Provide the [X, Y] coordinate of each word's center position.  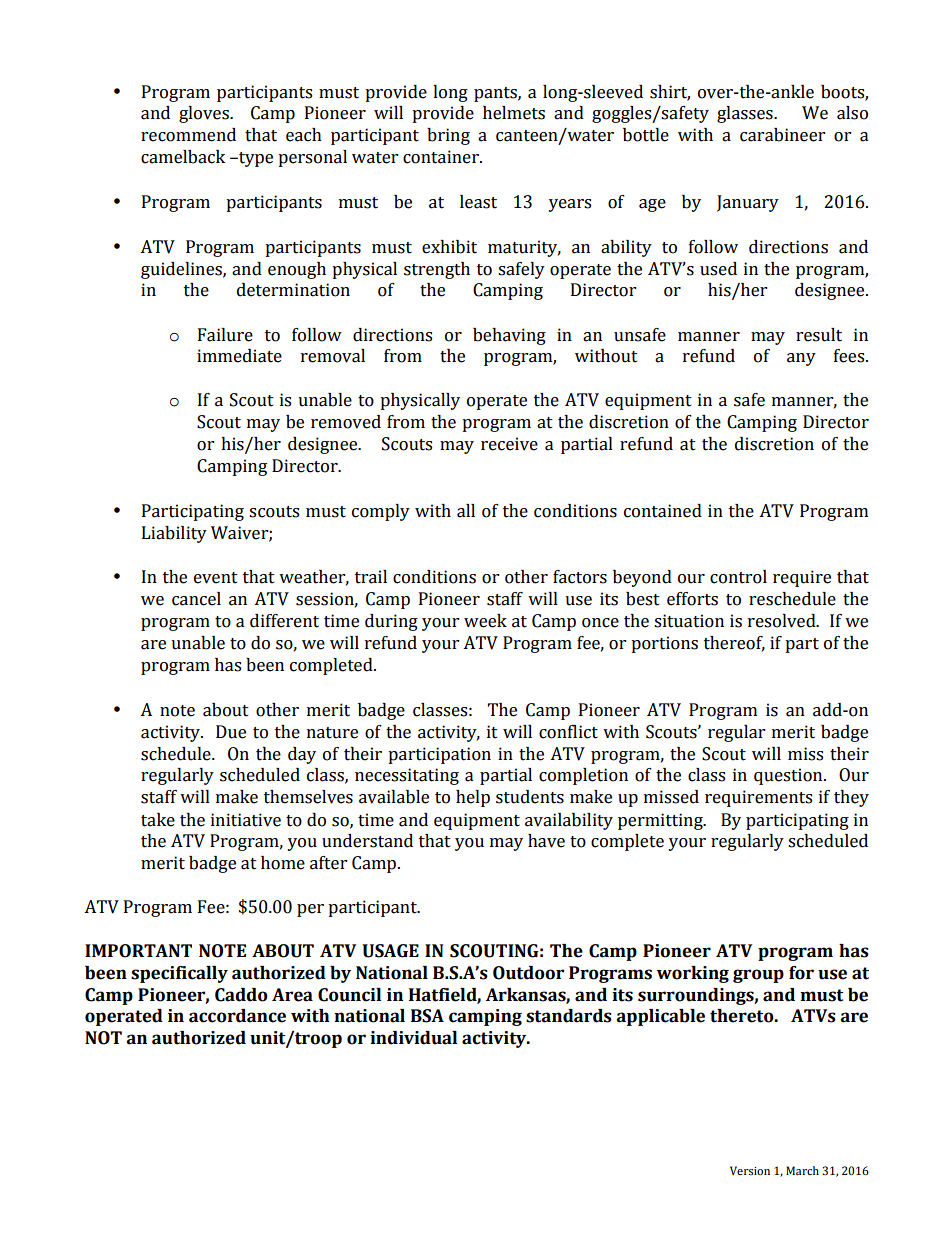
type [255, 159]
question [789, 776]
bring [448, 136]
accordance [237, 1016]
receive [509, 444]
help [473, 798]
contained [663, 511]
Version [750, 1170]
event [216, 578]
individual [413, 1038]
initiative [246, 820]
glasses [746, 114]
